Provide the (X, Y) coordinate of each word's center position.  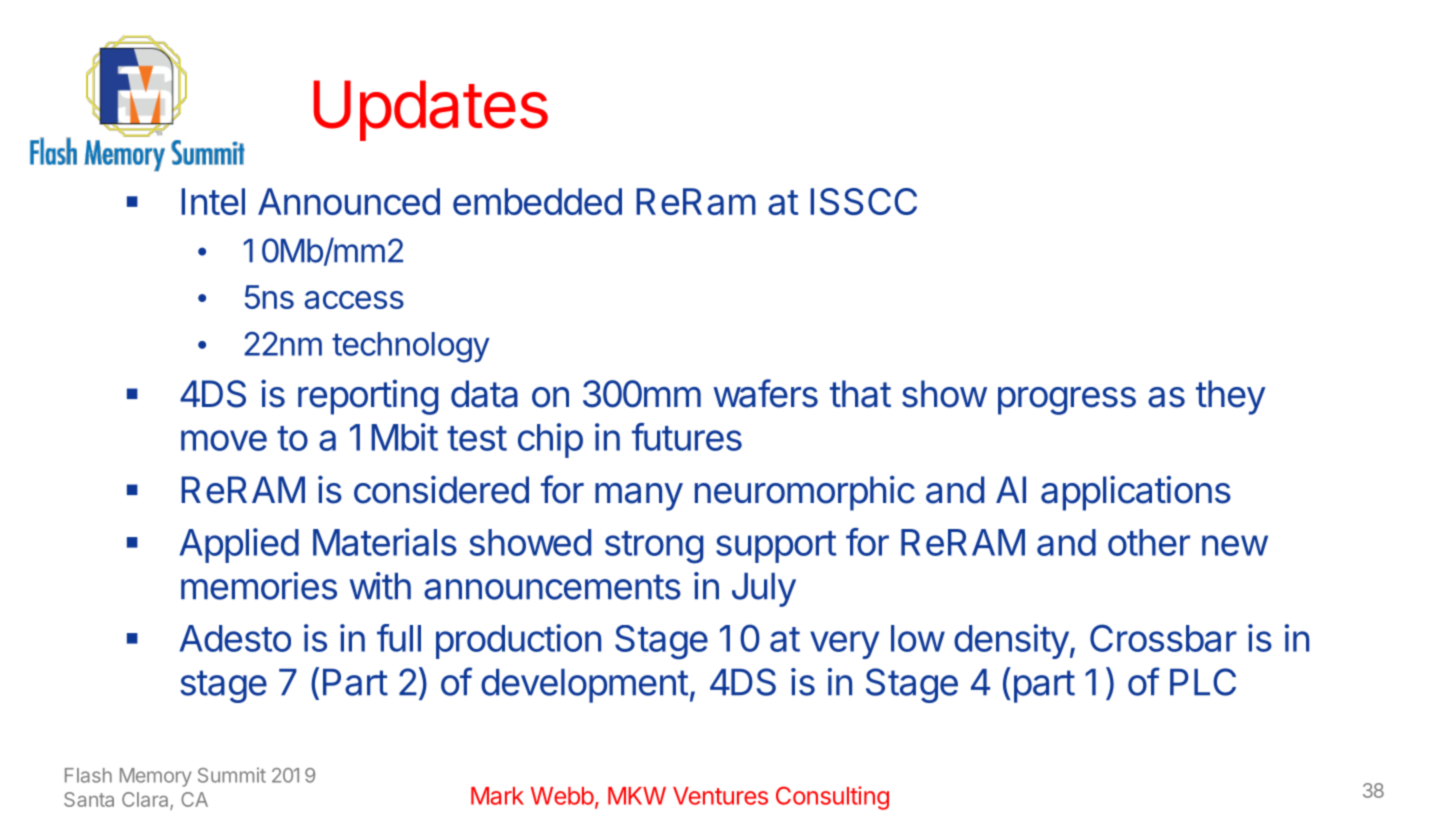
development (585, 686)
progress (1067, 401)
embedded (537, 201)
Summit (232, 775)
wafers (765, 393)
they (1231, 397)
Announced (349, 201)
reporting (368, 397)
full (399, 638)
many (639, 497)
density (1011, 641)
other (1149, 542)
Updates (430, 110)
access (354, 300)
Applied (239, 545)
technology (411, 347)
